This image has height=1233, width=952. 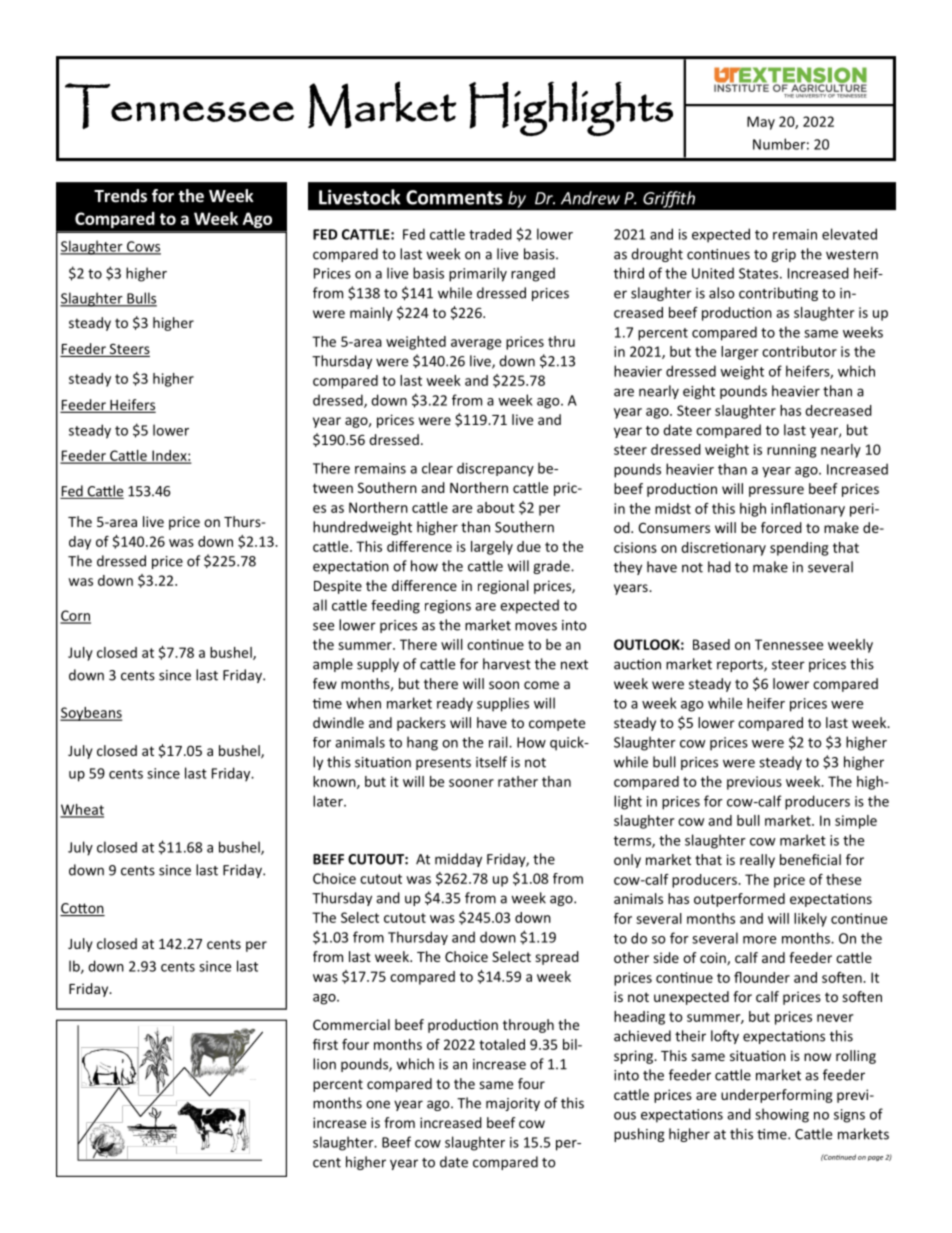 What do you see at coordinates (454, 197) in the image?
I see `Comments` at bounding box center [454, 197].
